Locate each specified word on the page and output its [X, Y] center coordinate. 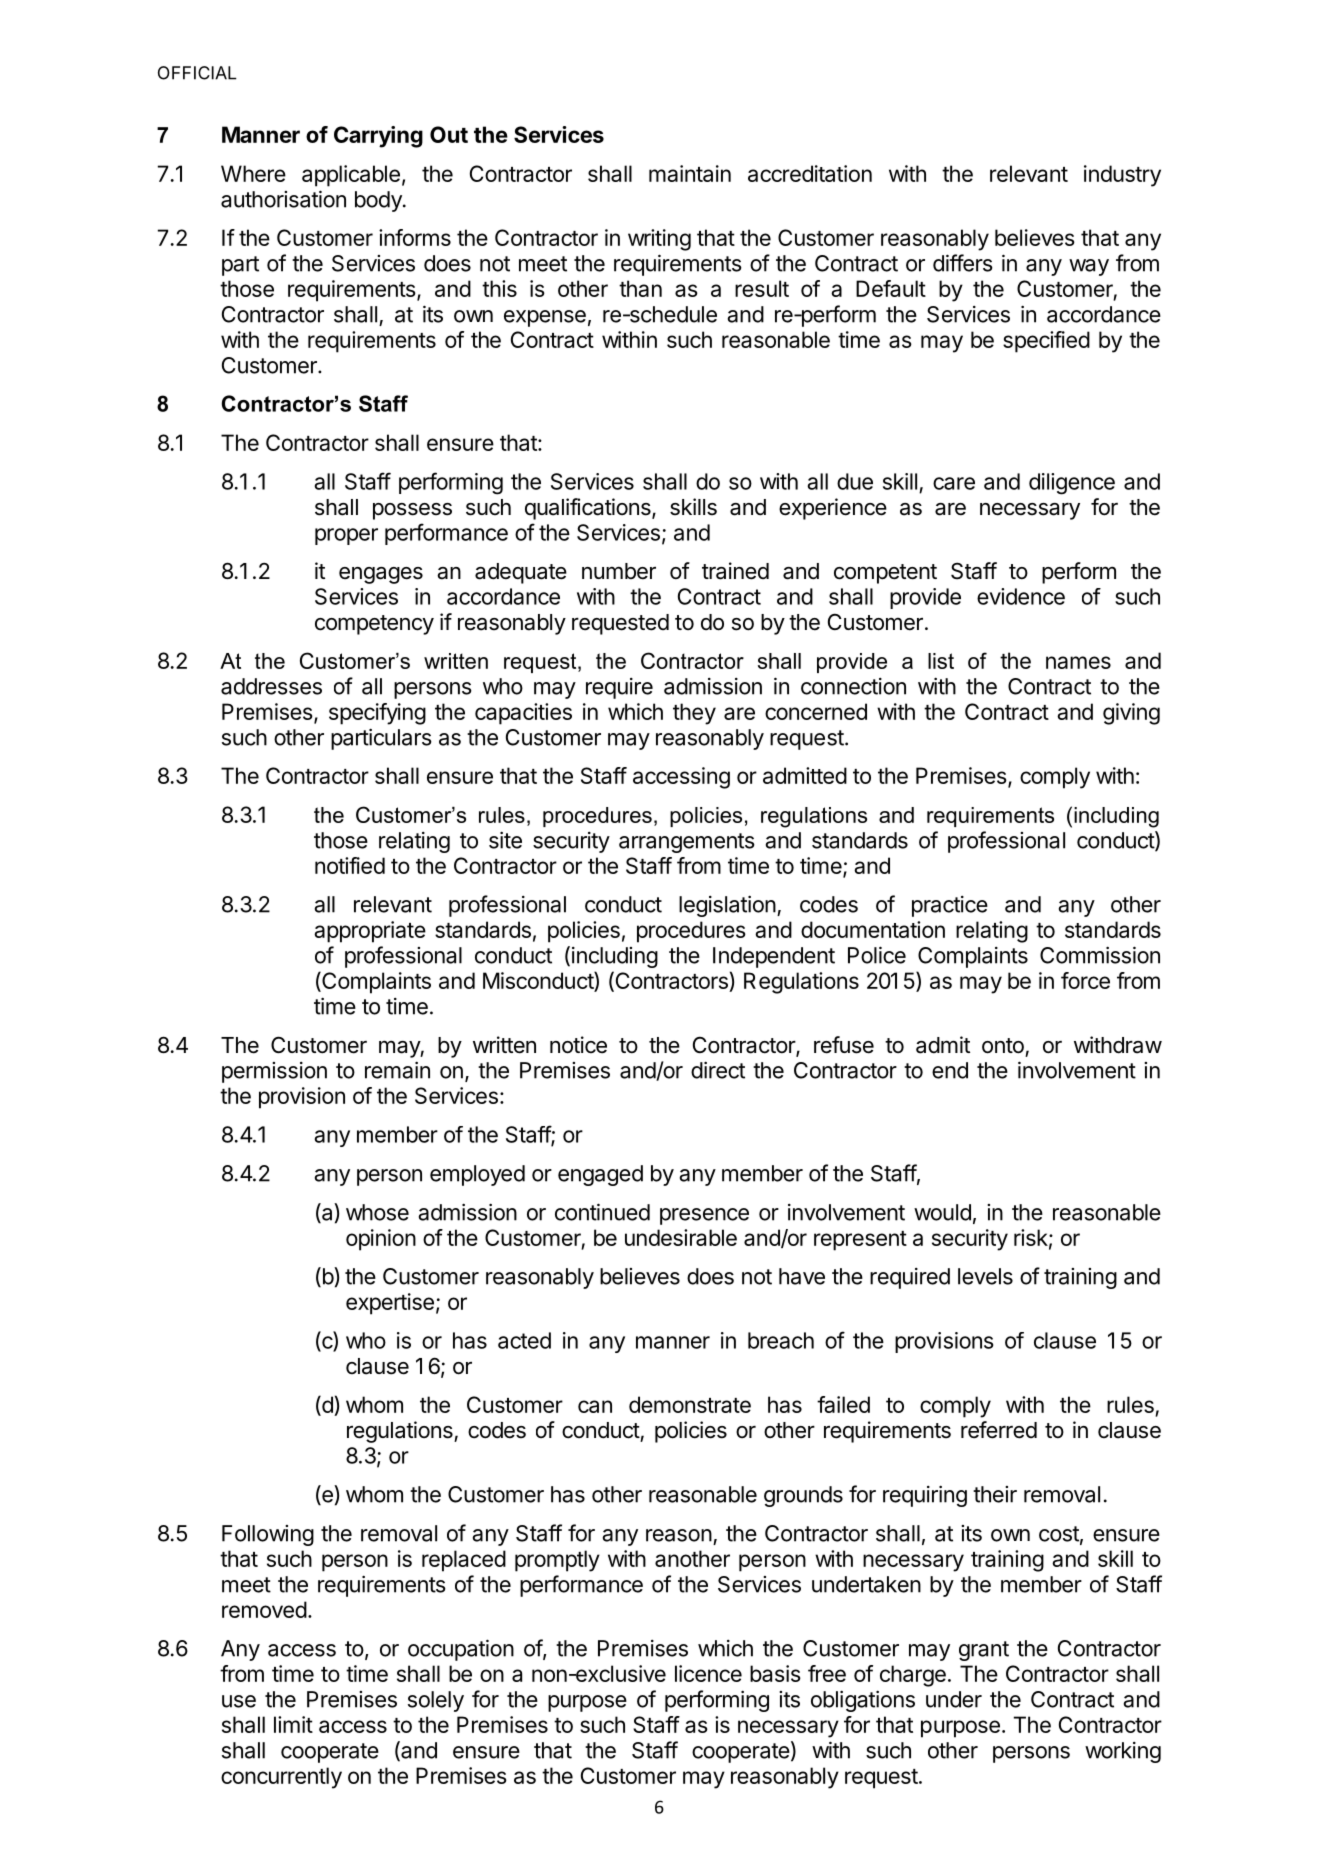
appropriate [370, 932]
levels [985, 1276]
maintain [690, 173]
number [619, 571]
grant [984, 1651]
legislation [727, 906]
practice [950, 906]
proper [346, 536]
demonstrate [690, 1404]
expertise [390, 1304]
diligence [1072, 484]
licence [708, 1673]
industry [1122, 176]
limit [293, 1724]
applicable [351, 176]
